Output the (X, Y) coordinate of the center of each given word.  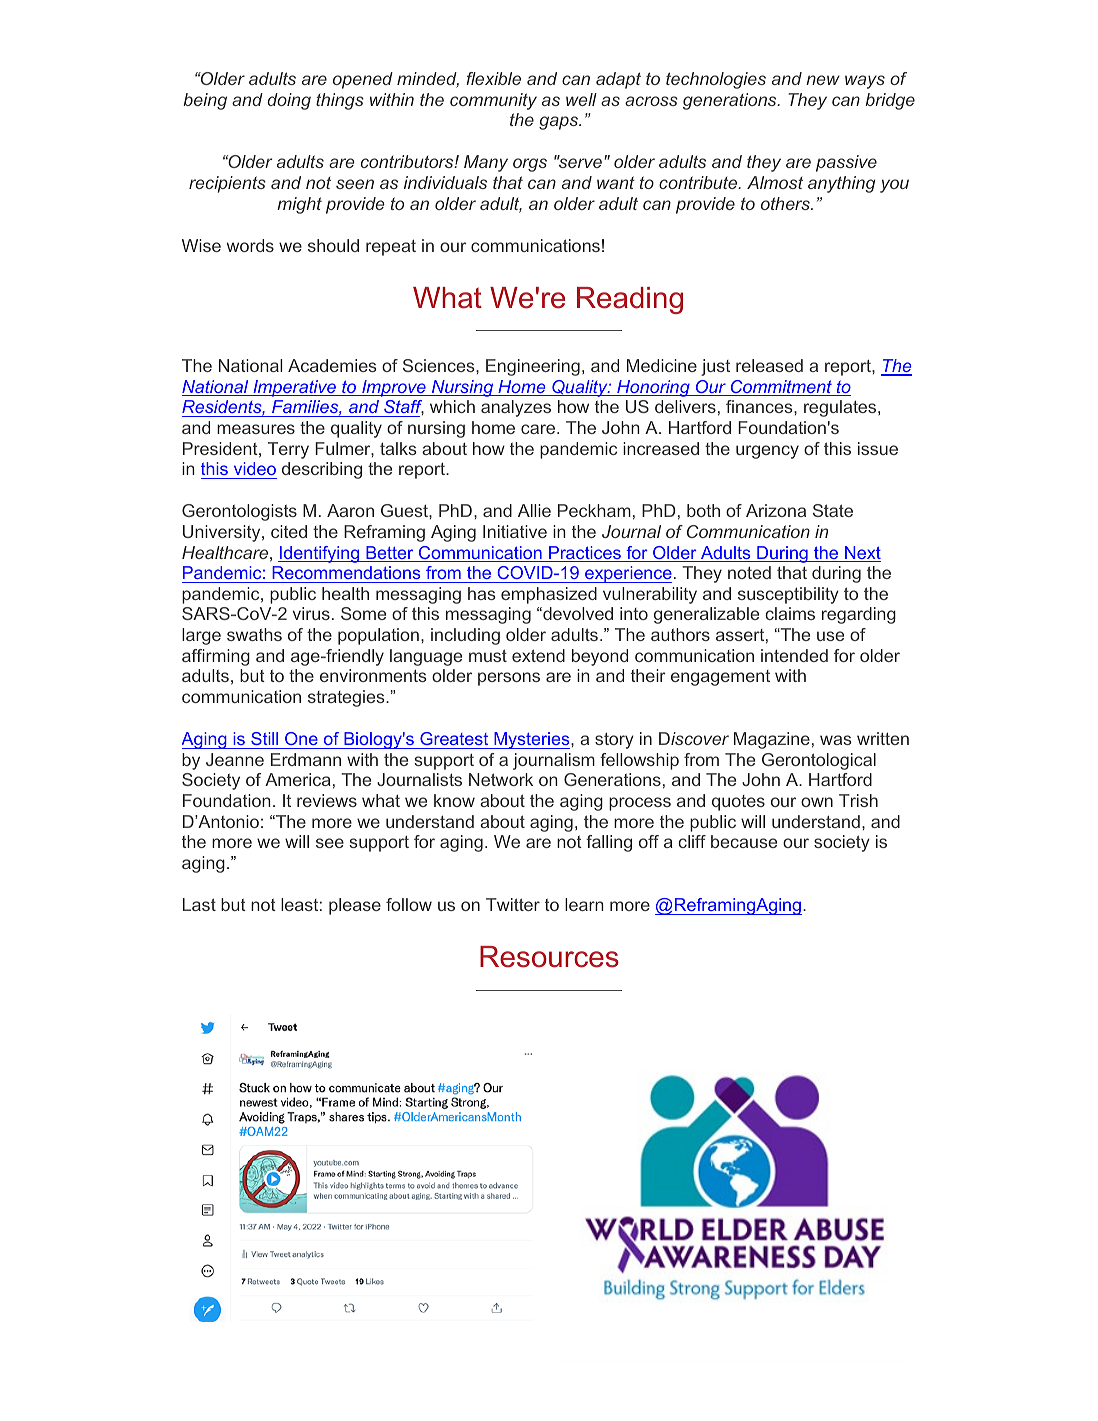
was (835, 740)
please (355, 906)
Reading (630, 300)
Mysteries (532, 740)
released (769, 365)
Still (264, 738)
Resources (549, 957)
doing (289, 101)
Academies (332, 365)
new (823, 80)
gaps (560, 123)
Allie (534, 510)
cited (289, 531)
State (833, 510)
